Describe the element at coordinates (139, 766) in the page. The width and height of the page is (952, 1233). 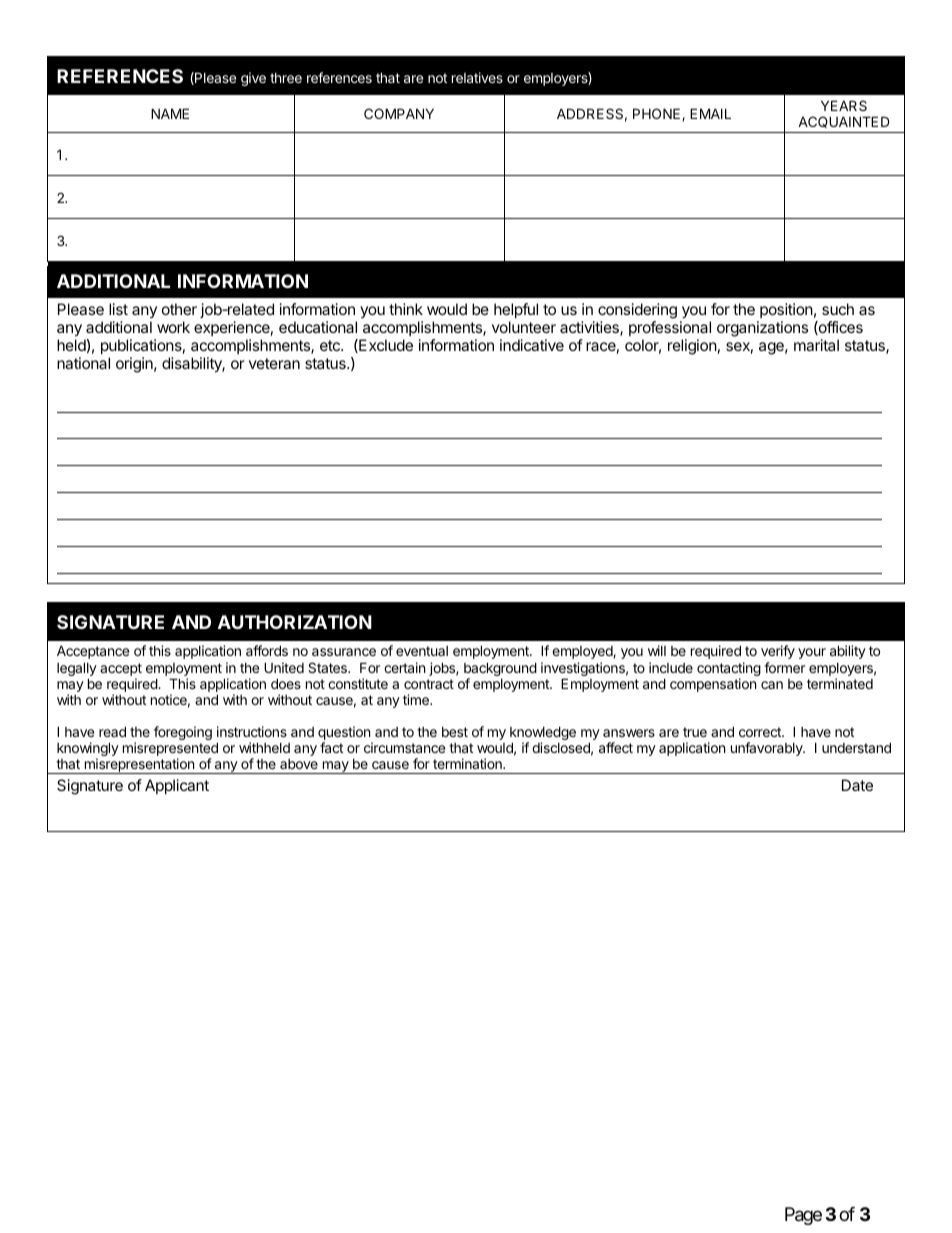
I see `misrepresentation` at that location.
